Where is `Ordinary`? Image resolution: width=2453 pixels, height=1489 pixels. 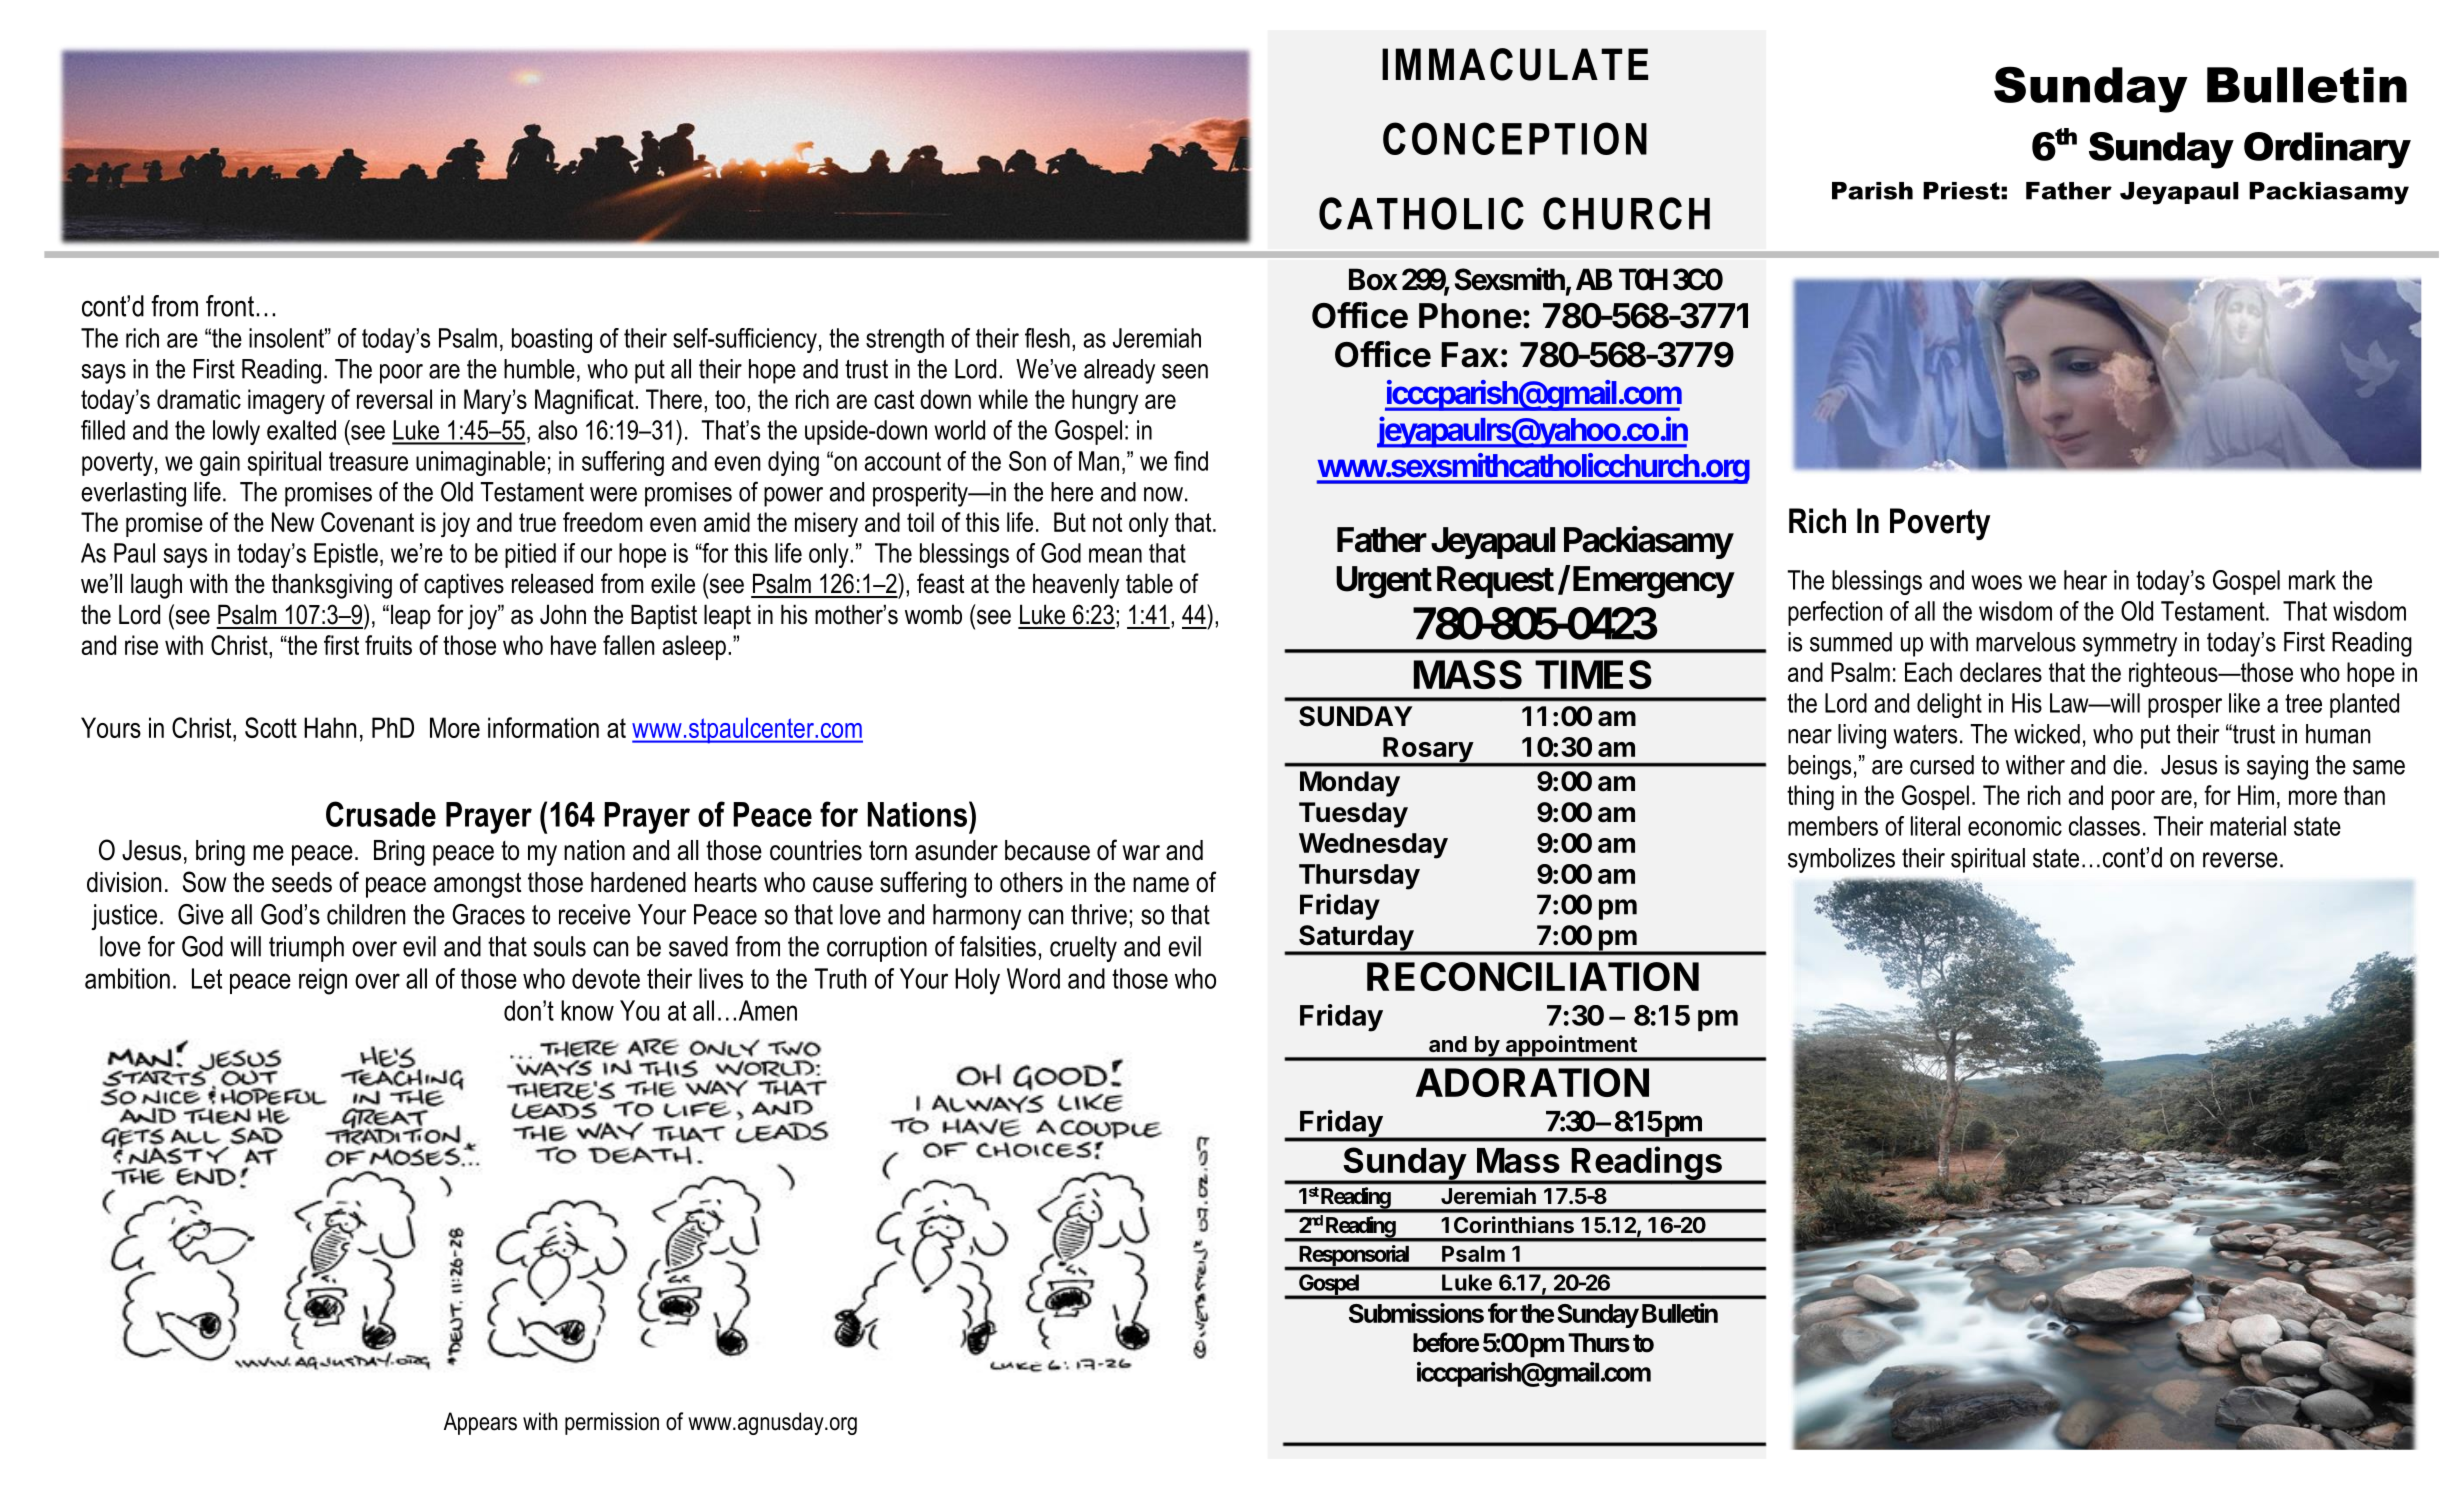
Ordinary is located at coordinates (2327, 150).
